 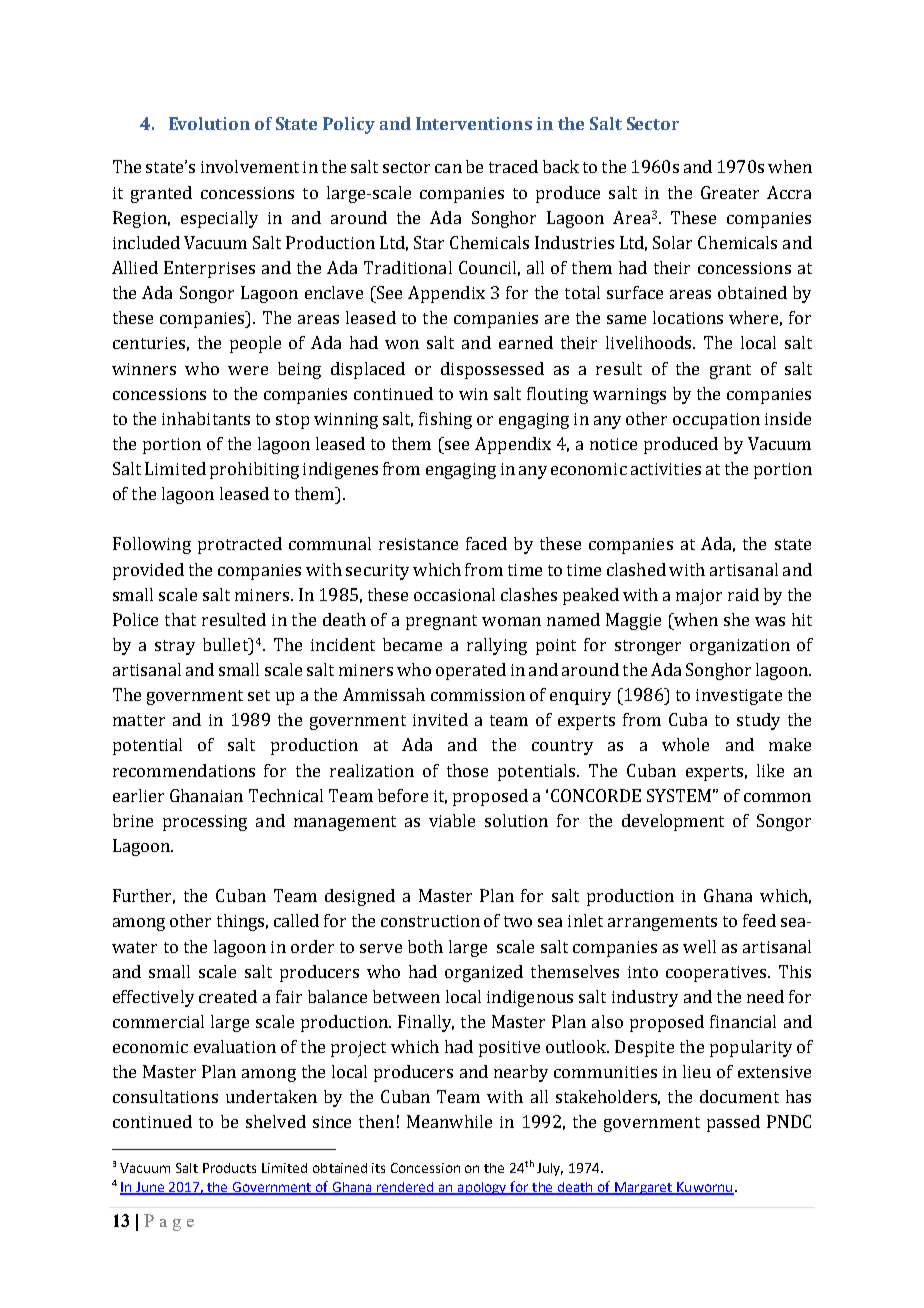 What do you see at coordinates (205, 823) in the document?
I see `processing` at bounding box center [205, 823].
